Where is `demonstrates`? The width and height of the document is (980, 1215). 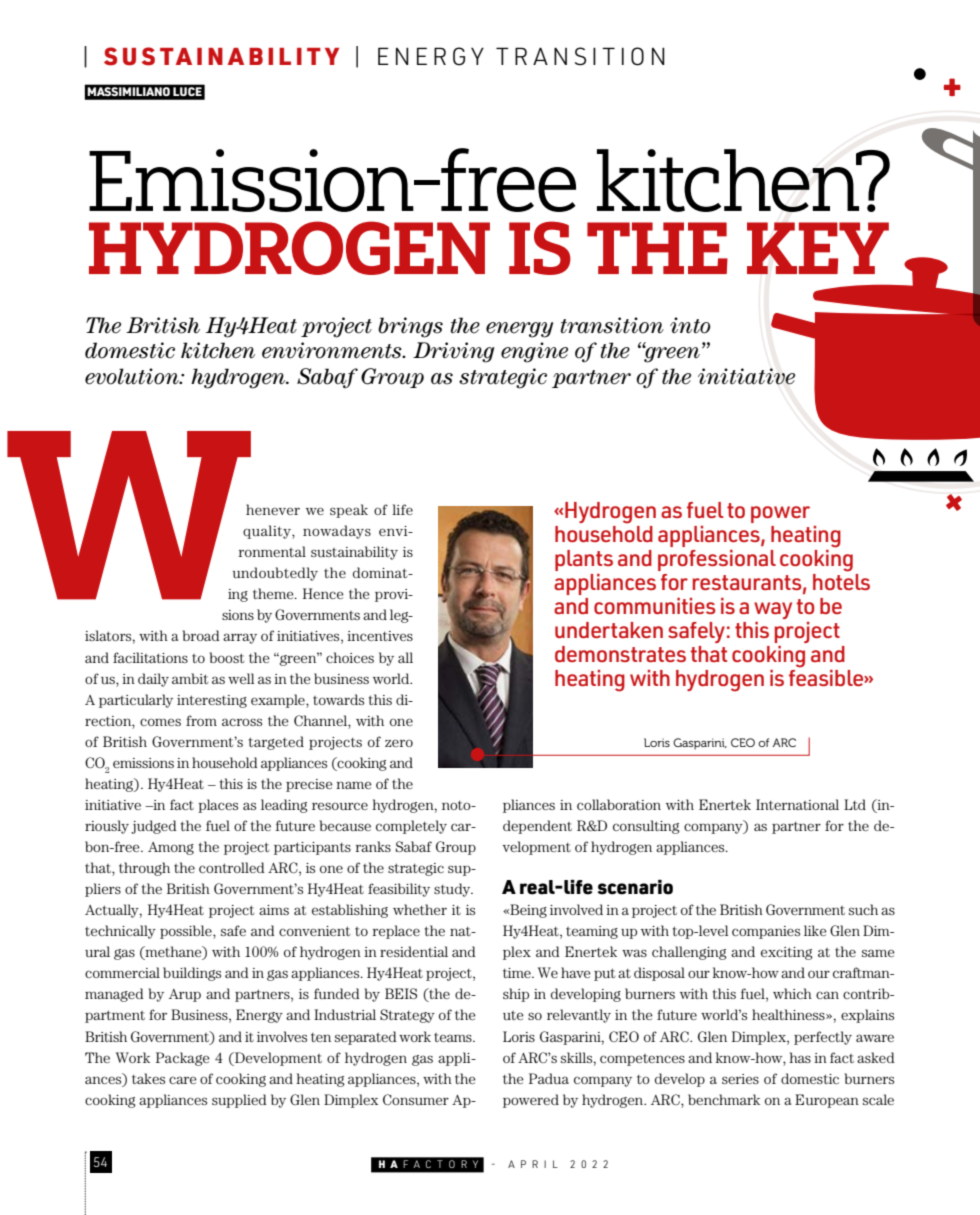
demonstrates is located at coordinates (620, 654).
